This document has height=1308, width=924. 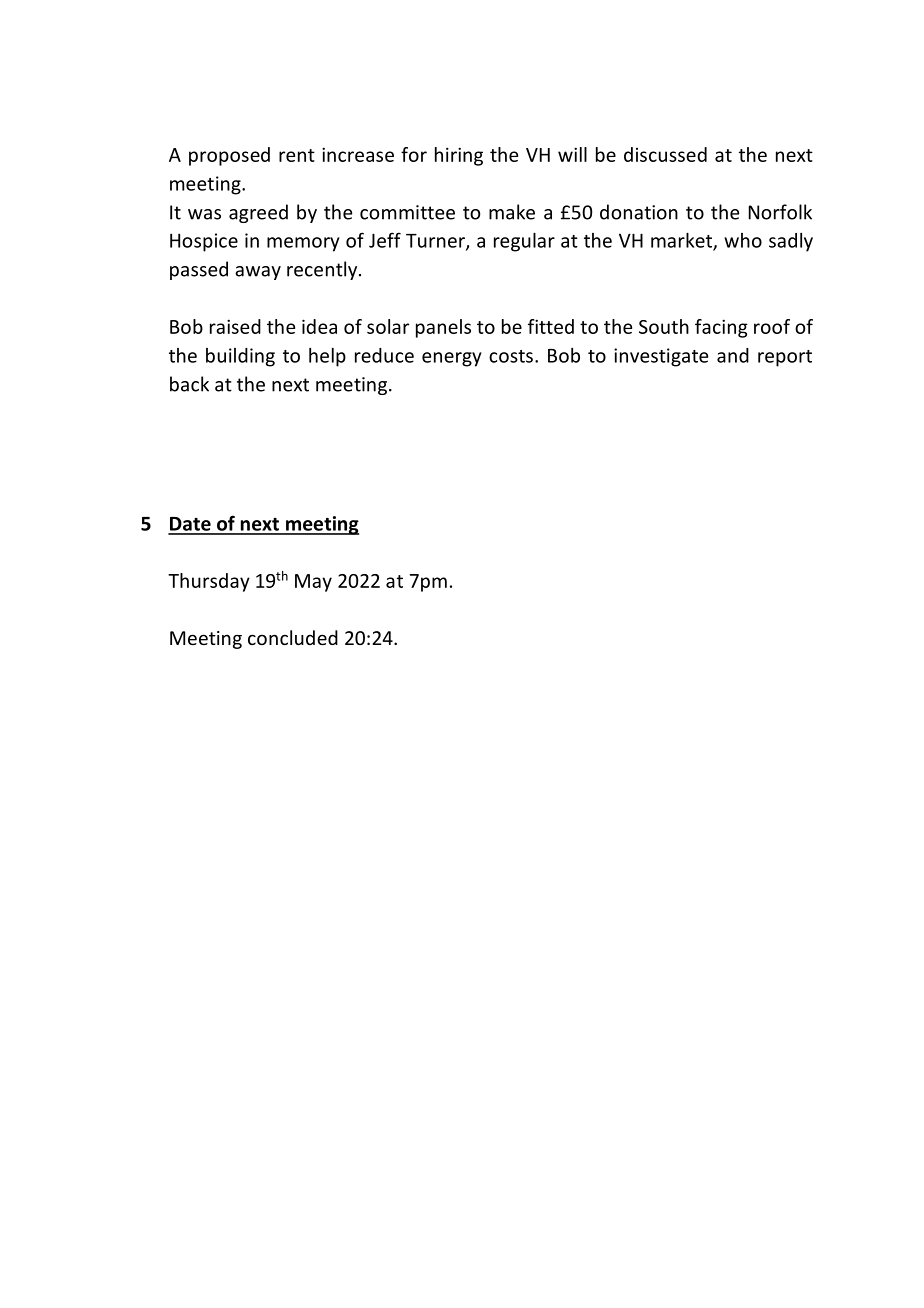 What do you see at coordinates (189, 384) in the document?
I see `back` at bounding box center [189, 384].
